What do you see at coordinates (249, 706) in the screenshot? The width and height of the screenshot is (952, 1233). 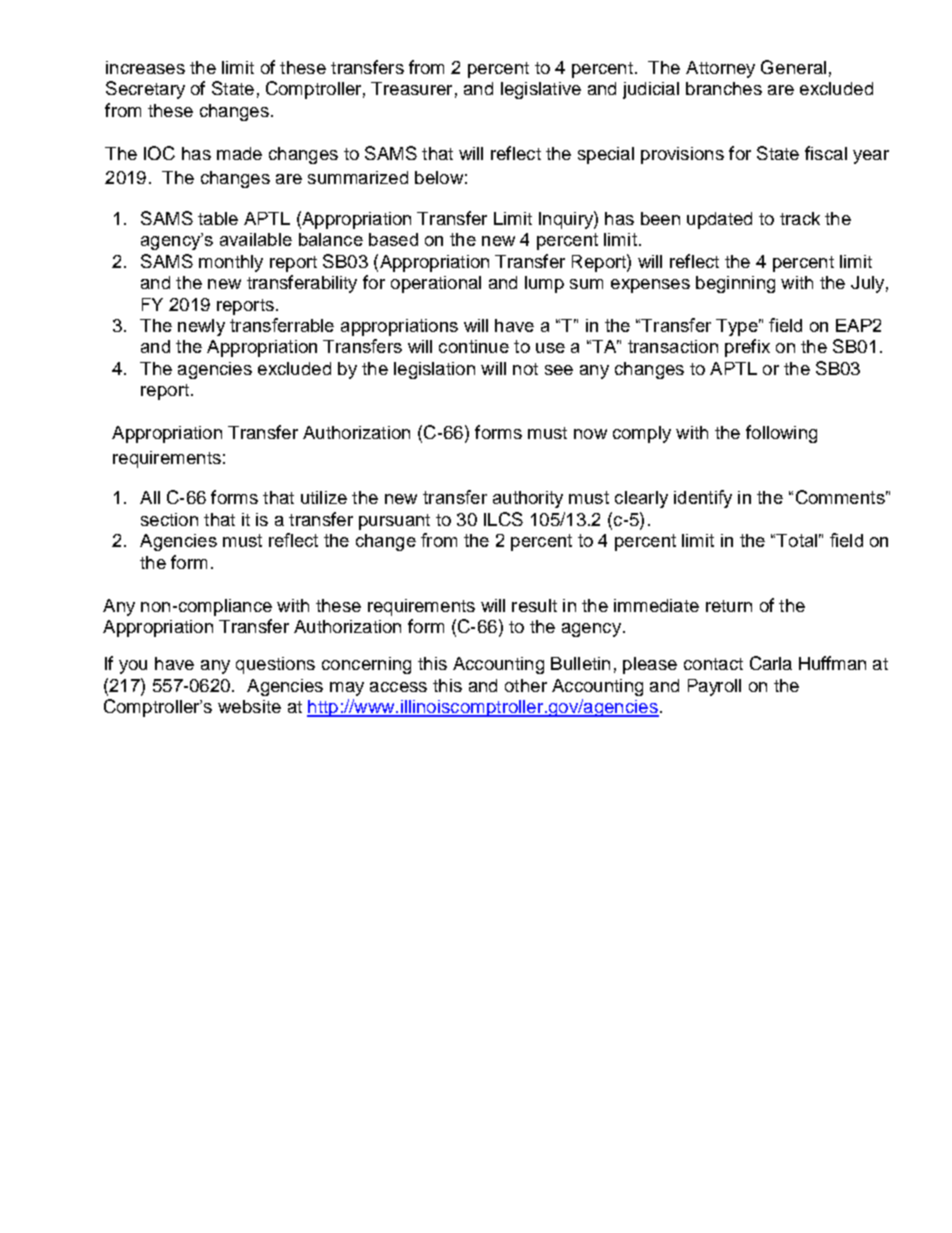 I see `website` at bounding box center [249, 706].
